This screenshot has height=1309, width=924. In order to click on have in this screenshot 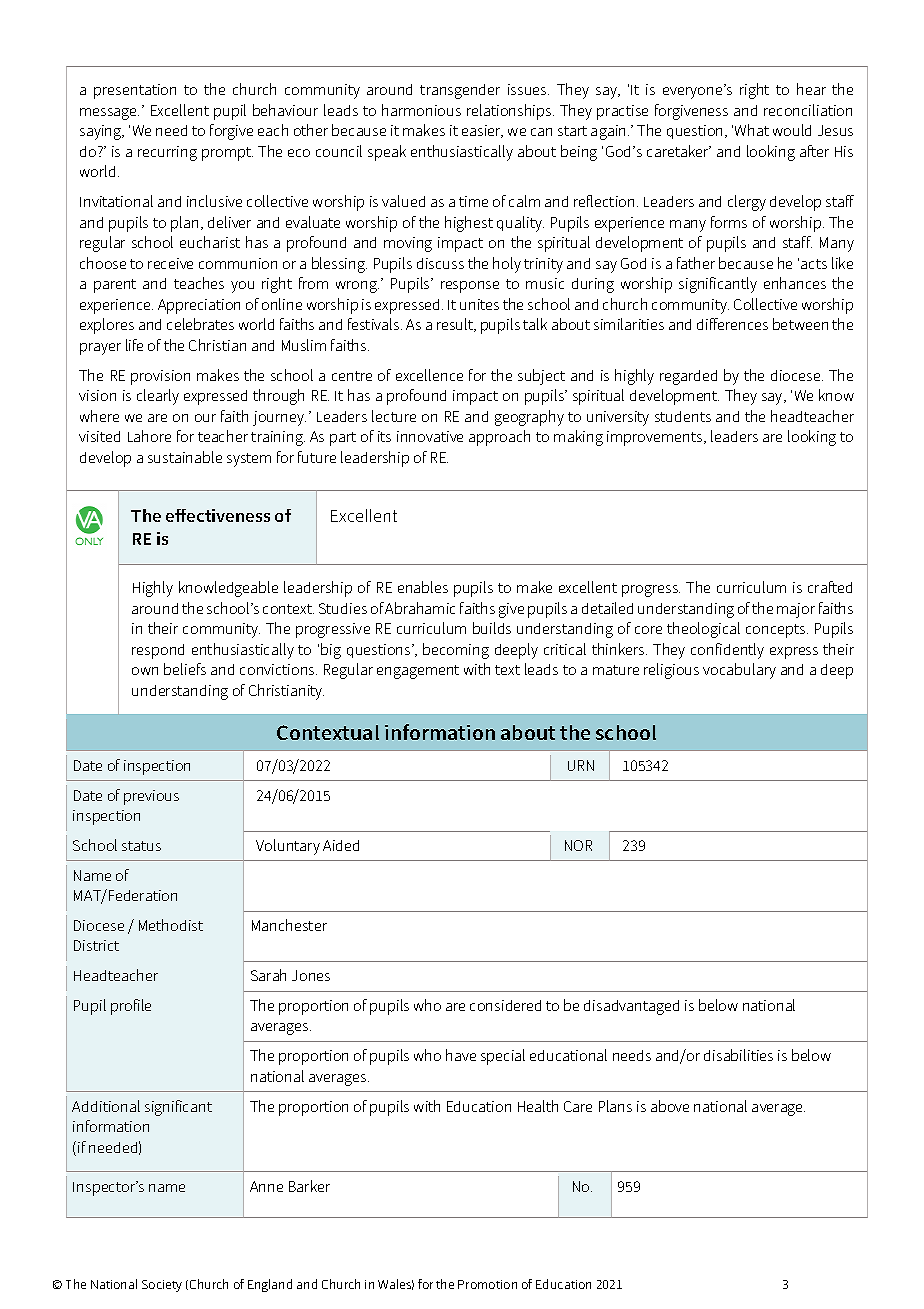, I will do `click(461, 1055)`.
